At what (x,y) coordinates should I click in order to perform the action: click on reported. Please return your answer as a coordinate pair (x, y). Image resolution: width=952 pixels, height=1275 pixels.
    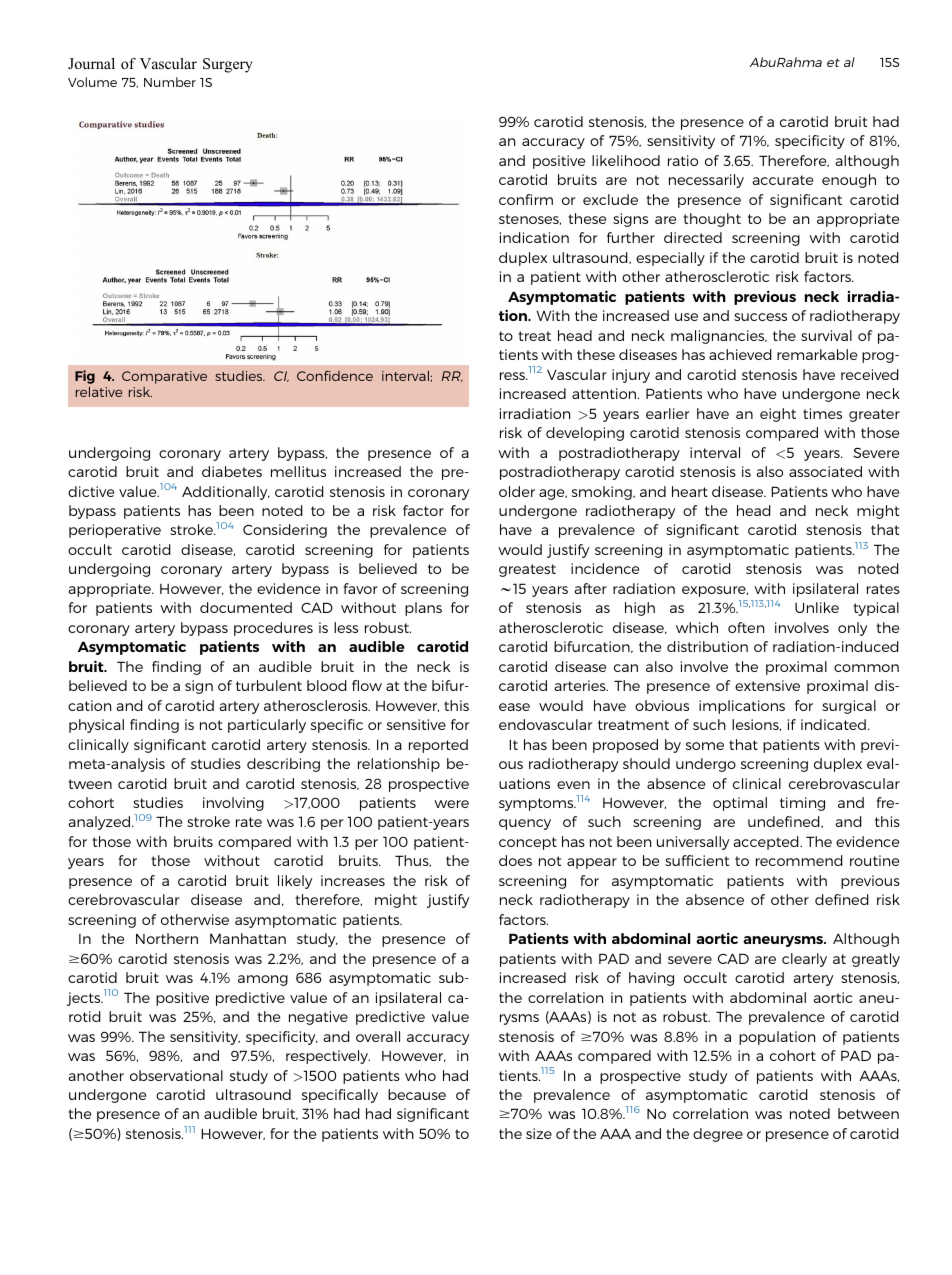
    Looking at the image, I should click on (438, 746).
